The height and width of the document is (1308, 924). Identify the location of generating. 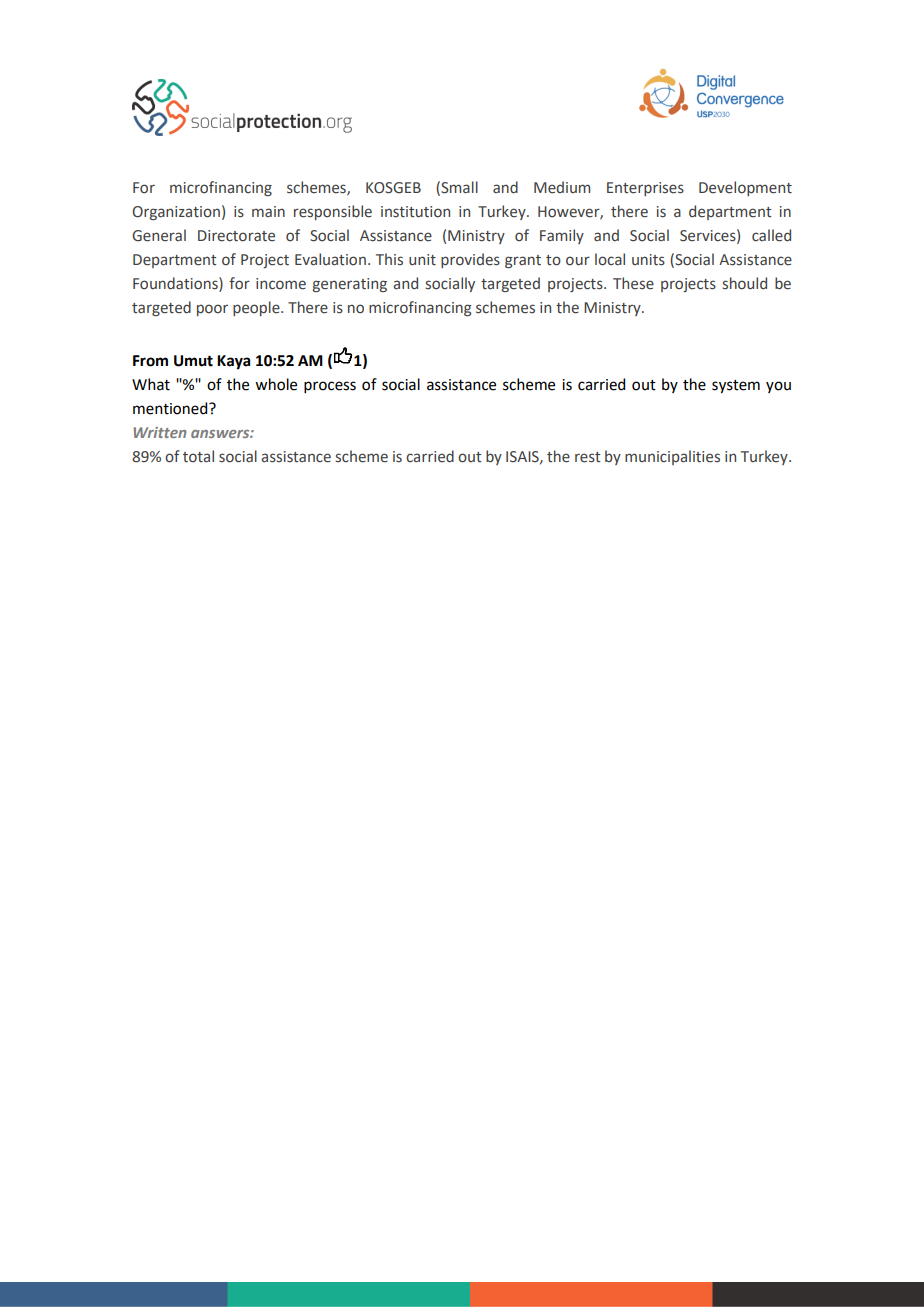
(350, 285).
